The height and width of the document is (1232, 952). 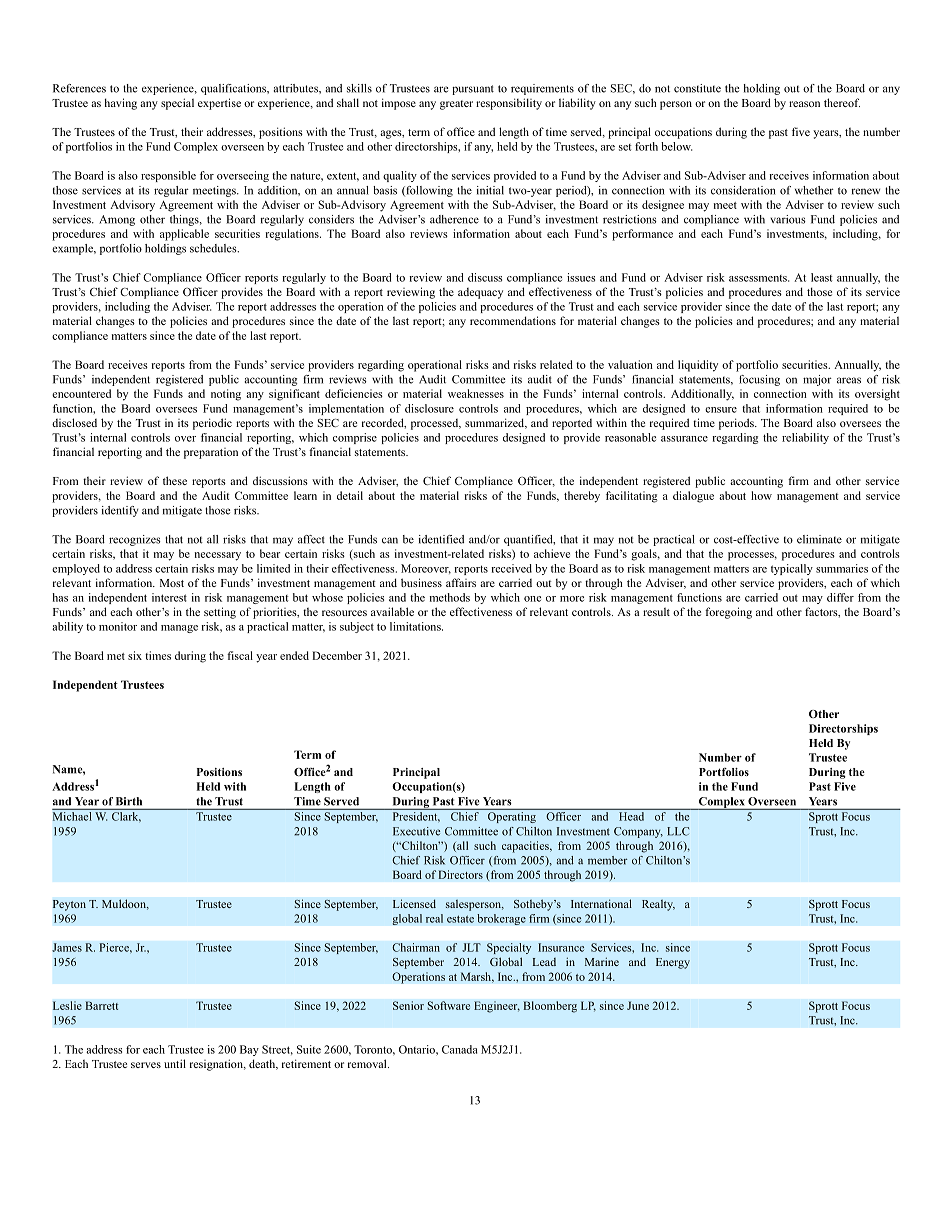 I want to click on ensure, so click(x=721, y=410).
